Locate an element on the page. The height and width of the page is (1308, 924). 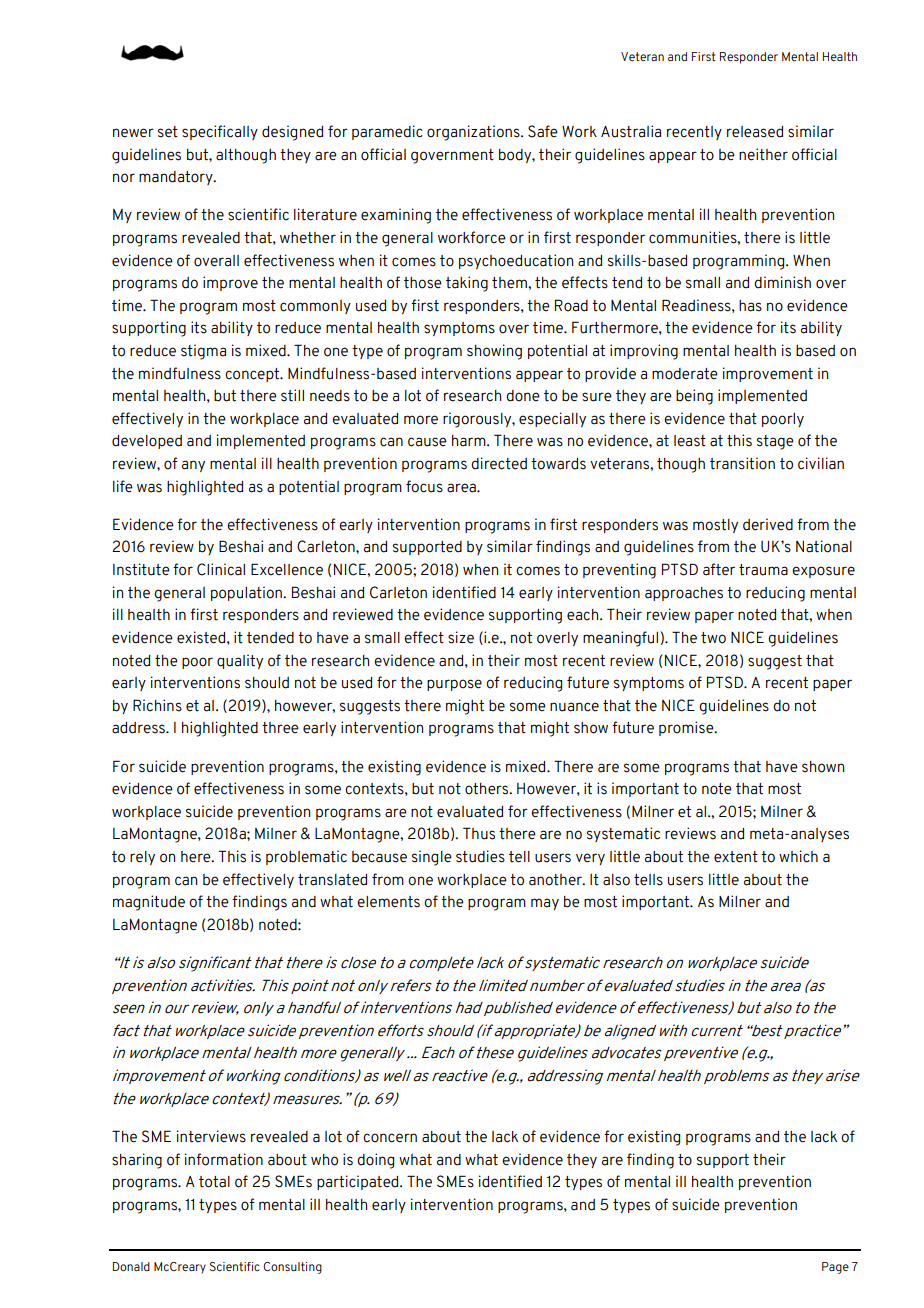
total is located at coordinates (214, 1182).
